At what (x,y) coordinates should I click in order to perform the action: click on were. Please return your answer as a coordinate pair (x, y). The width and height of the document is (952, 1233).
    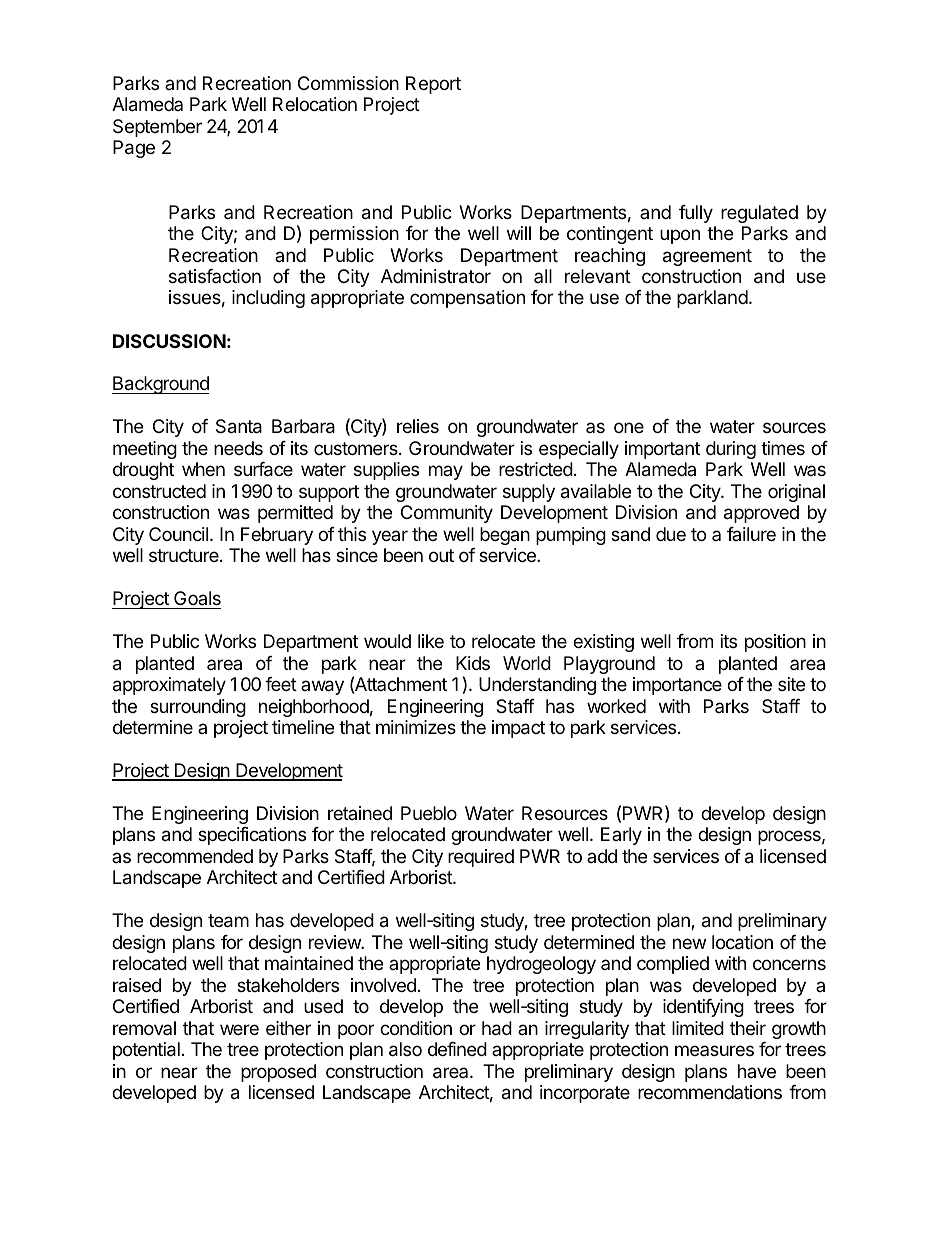
    Looking at the image, I should click on (239, 1029).
